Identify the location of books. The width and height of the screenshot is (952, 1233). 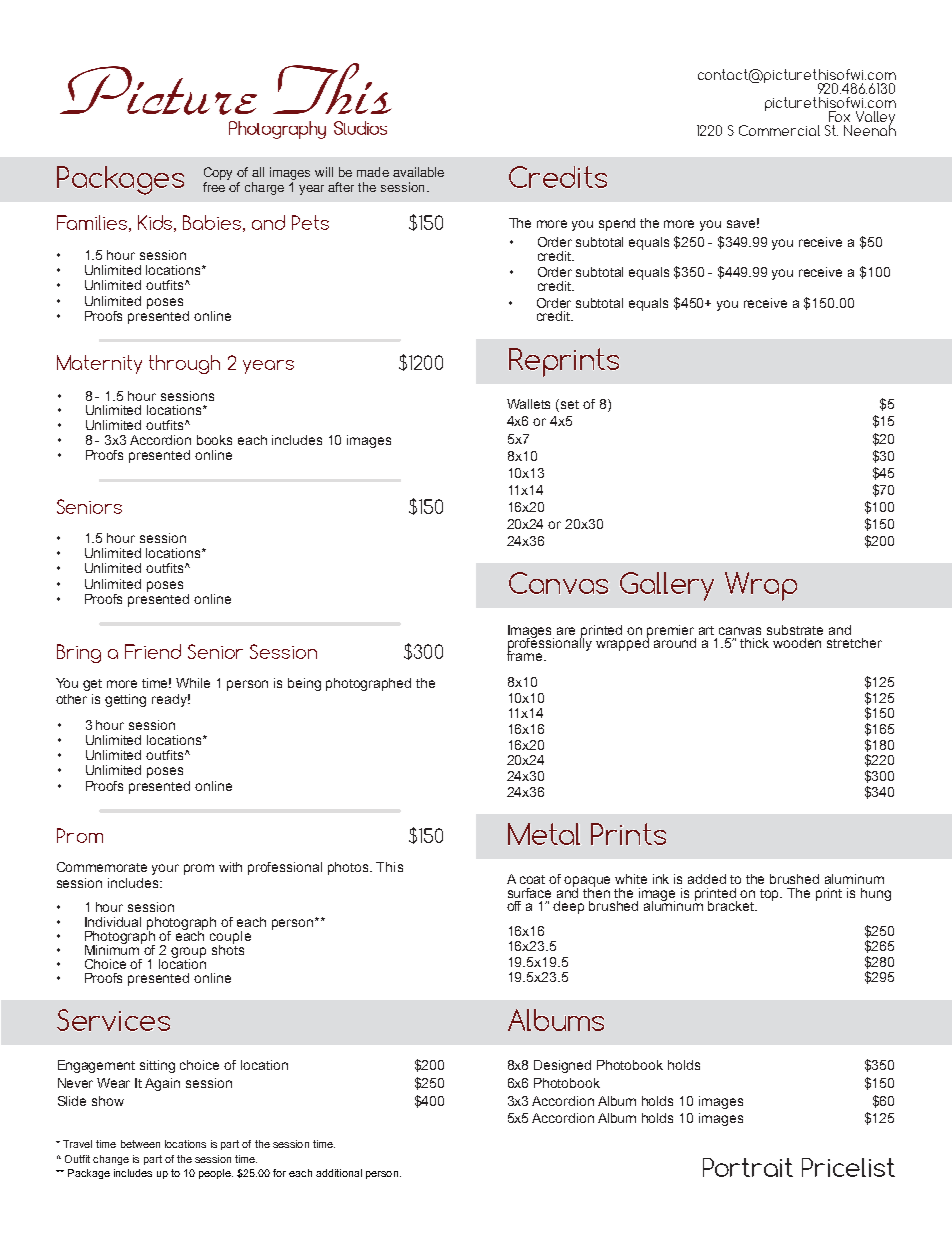
(214, 440).
